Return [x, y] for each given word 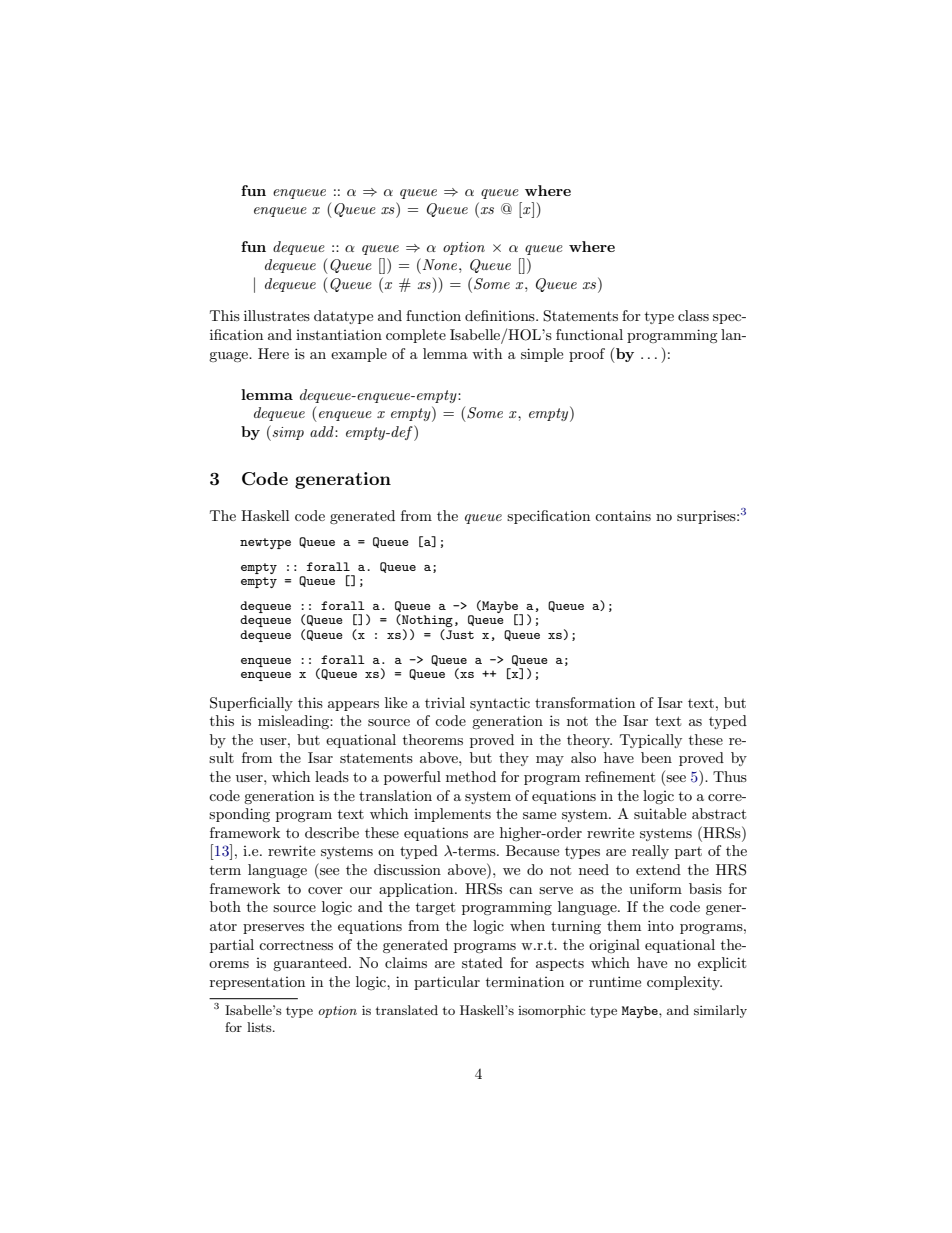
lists [260, 1027]
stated [482, 962]
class [693, 315]
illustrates [277, 315]
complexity [684, 983]
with [487, 353]
